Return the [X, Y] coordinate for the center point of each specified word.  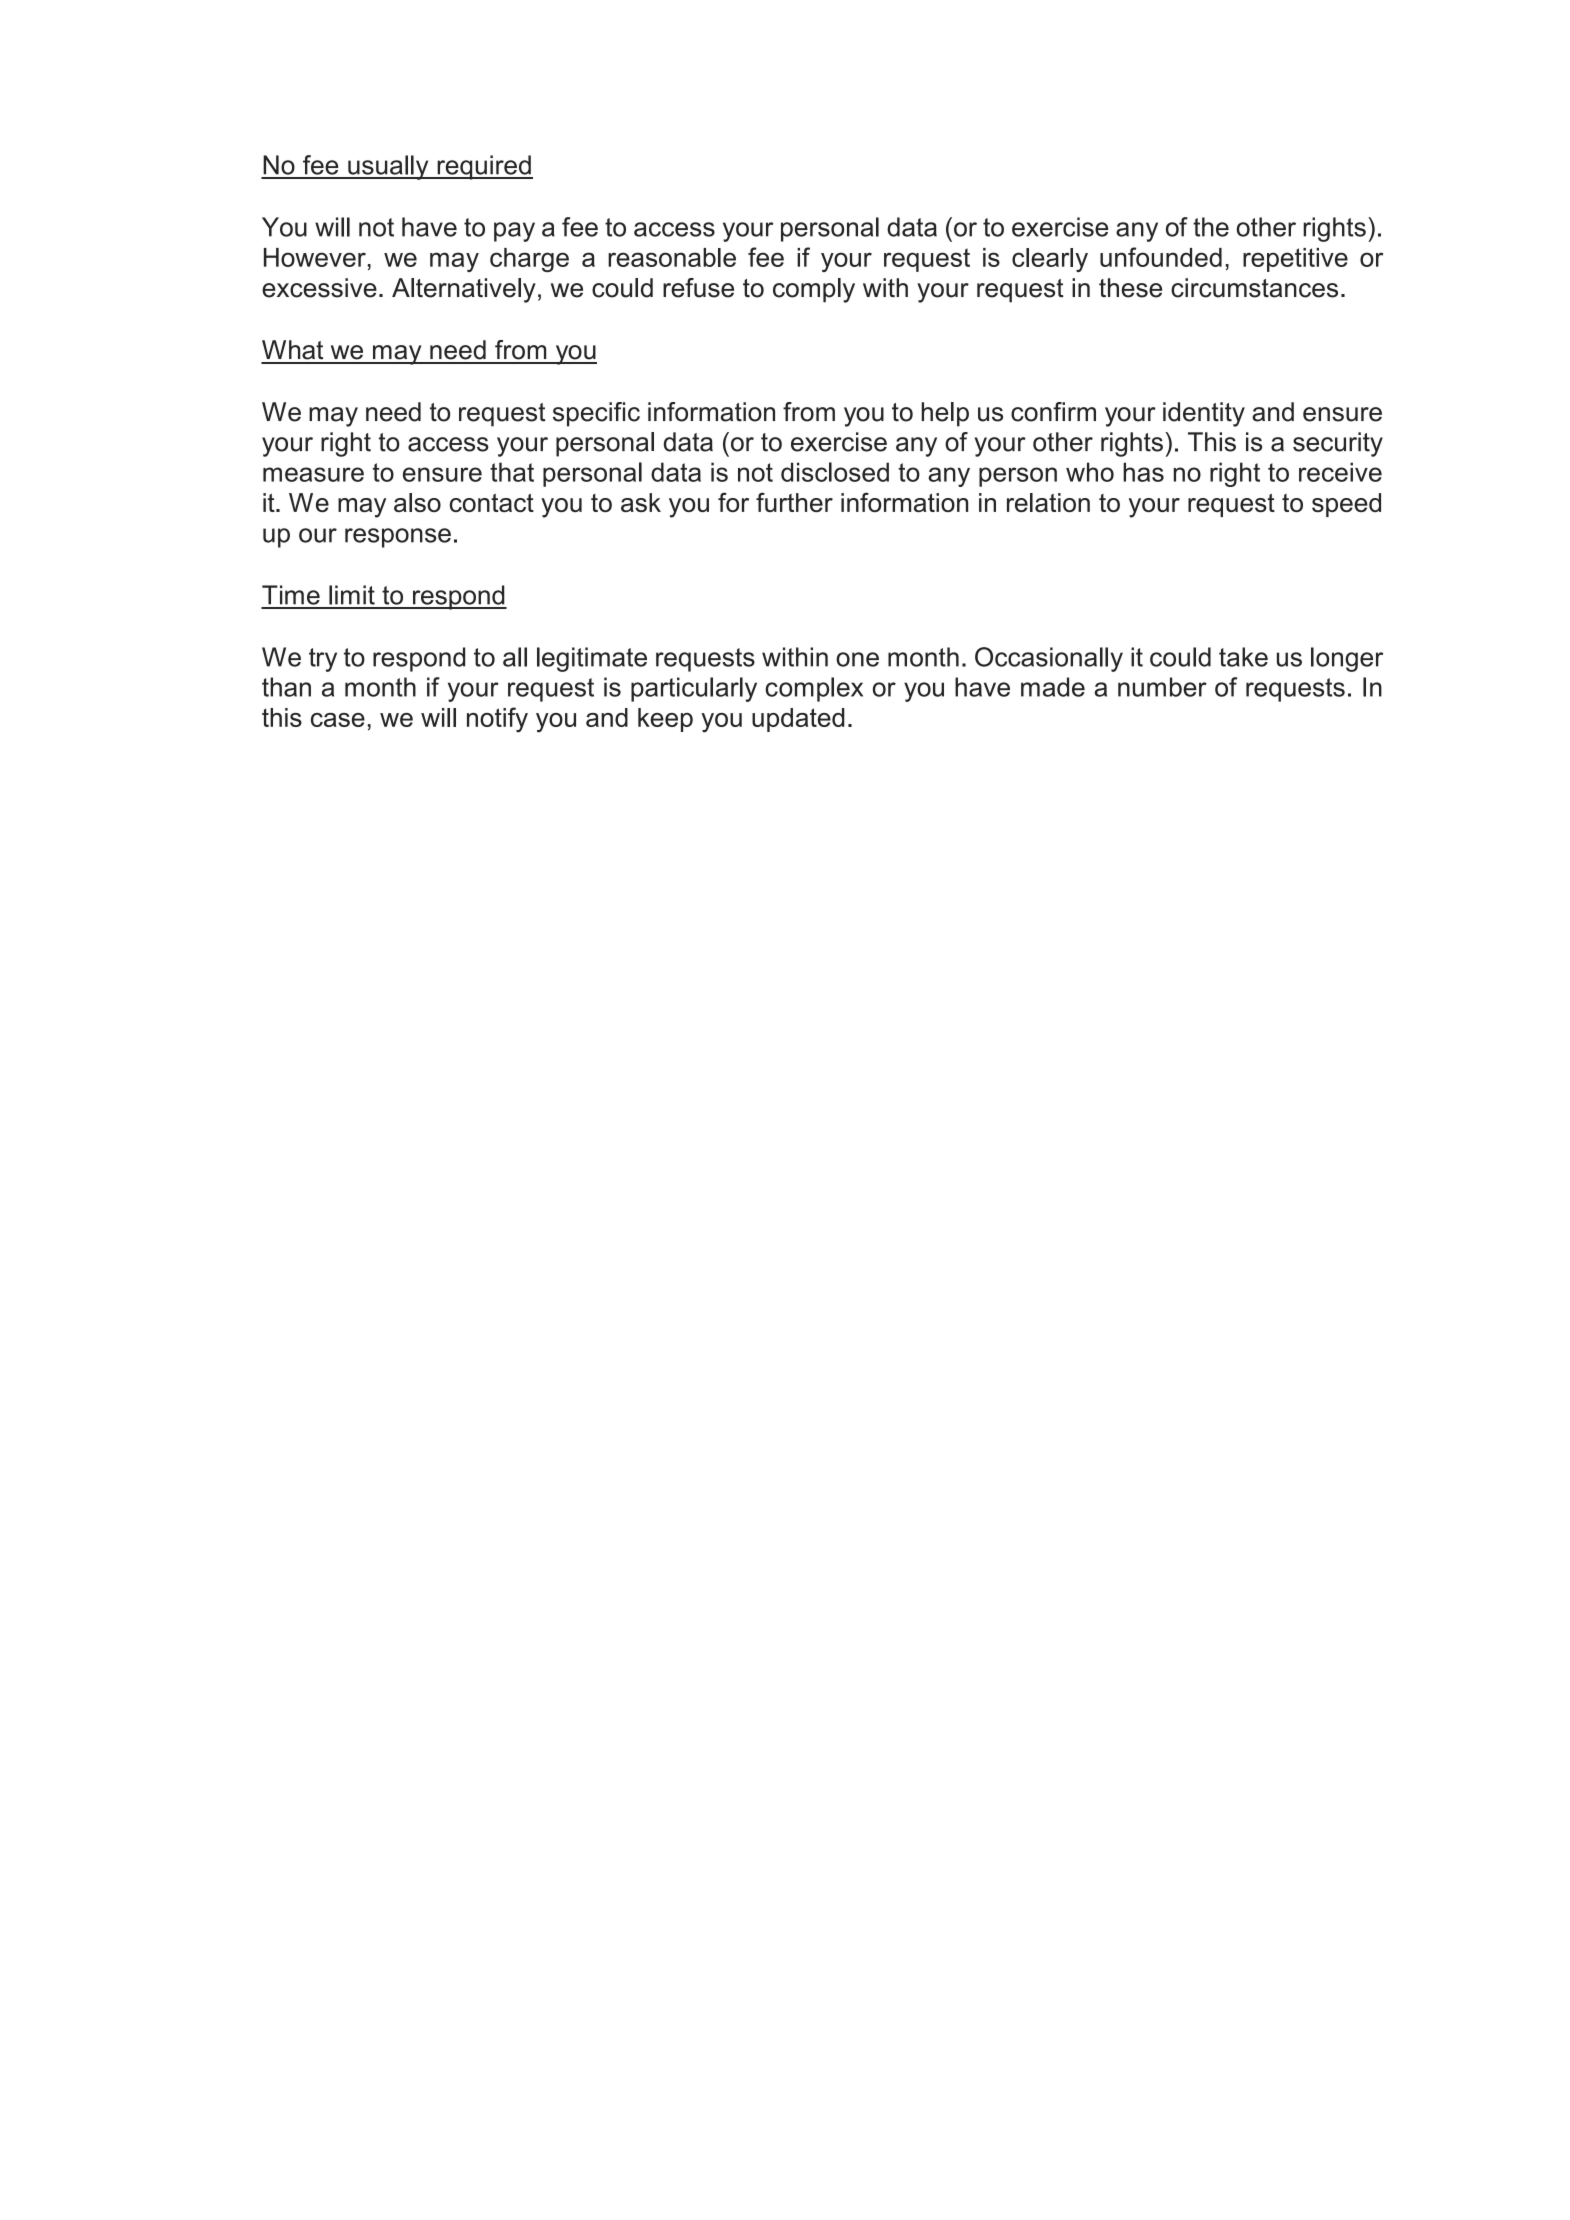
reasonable [672, 257]
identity [1204, 414]
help [945, 414]
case [338, 720]
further [794, 502]
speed [1346, 505]
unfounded [1161, 257]
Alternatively [464, 290]
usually [388, 167]
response [398, 538]
